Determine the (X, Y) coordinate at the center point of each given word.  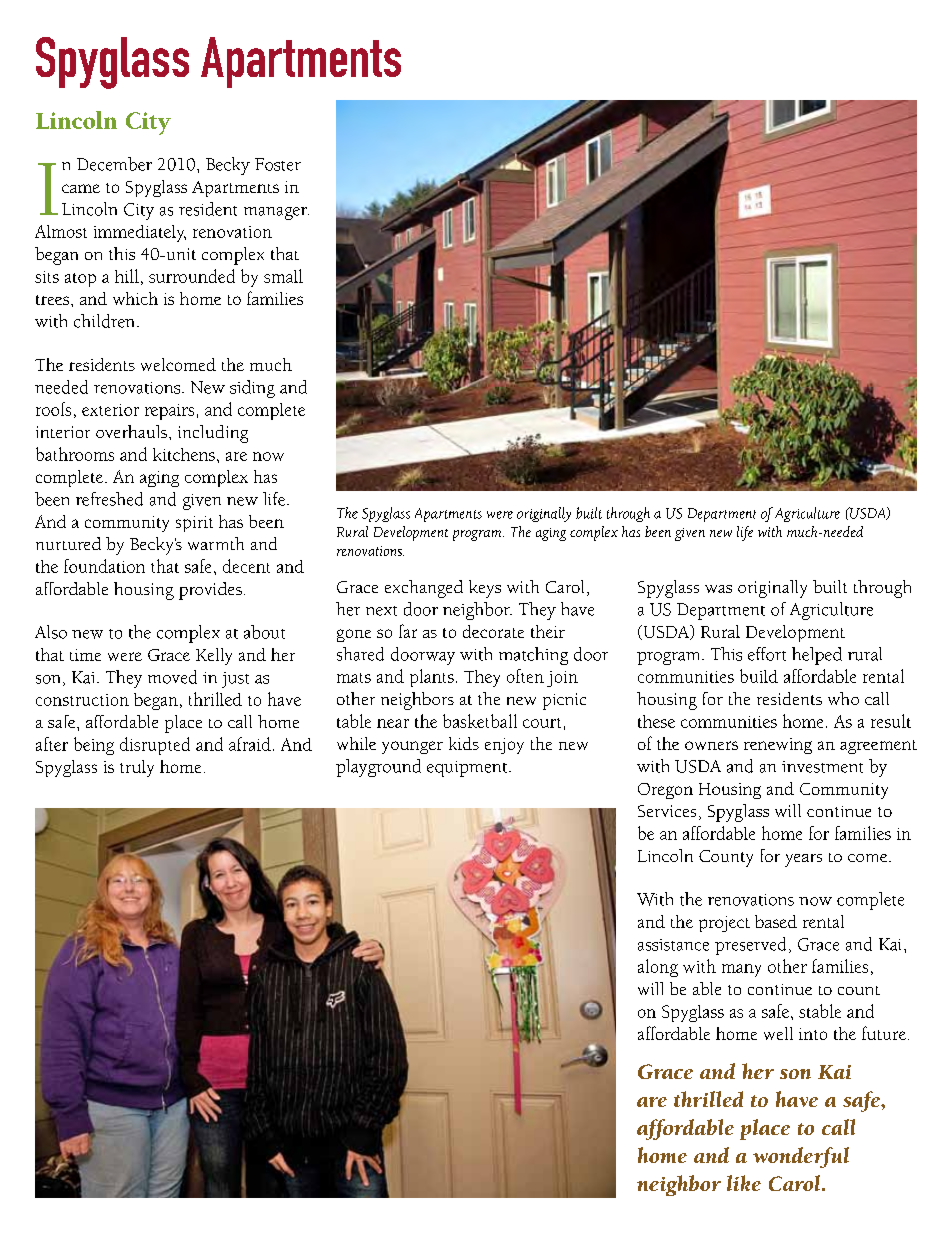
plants (432, 678)
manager (276, 213)
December (114, 164)
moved (172, 677)
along (658, 968)
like (744, 1183)
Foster (278, 164)
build (759, 676)
